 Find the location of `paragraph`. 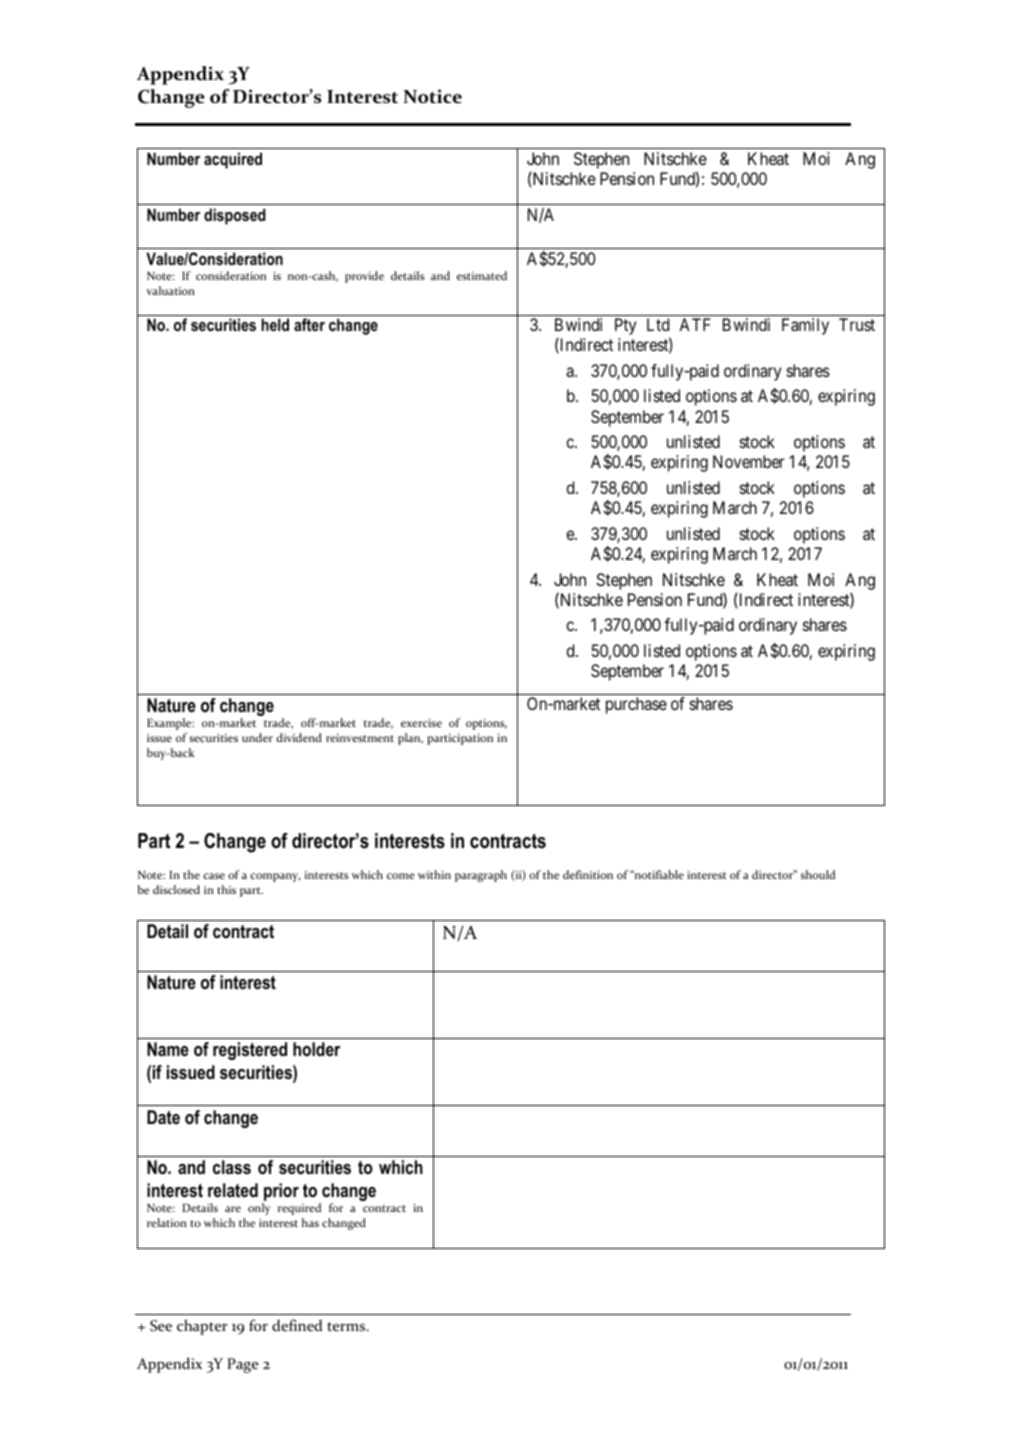

paragraph is located at coordinates (481, 876).
